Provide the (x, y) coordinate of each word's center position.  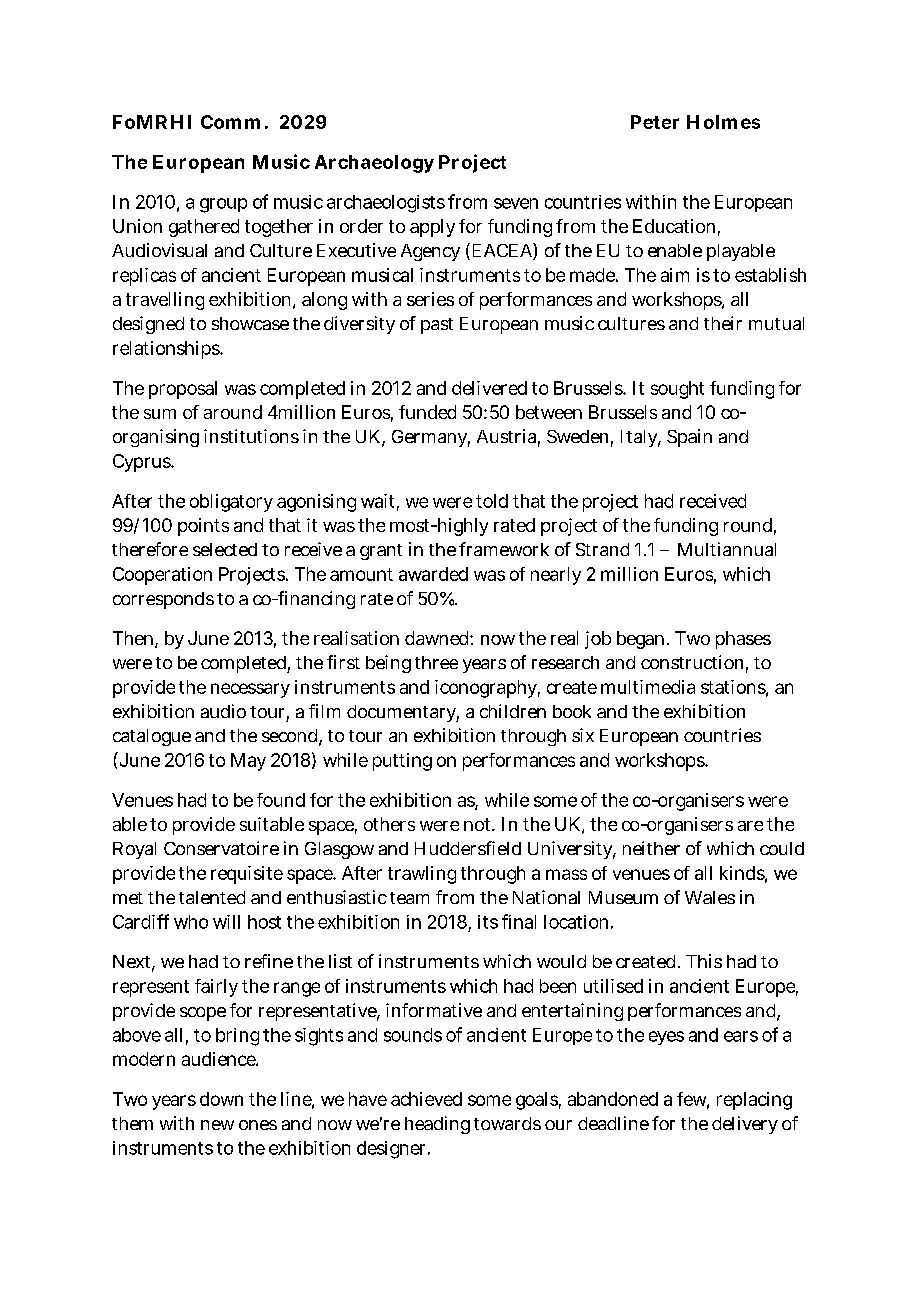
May (248, 762)
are (750, 826)
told (492, 501)
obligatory (231, 503)
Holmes (723, 122)
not (479, 824)
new (217, 1125)
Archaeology (374, 164)
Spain (689, 438)
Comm (230, 122)
